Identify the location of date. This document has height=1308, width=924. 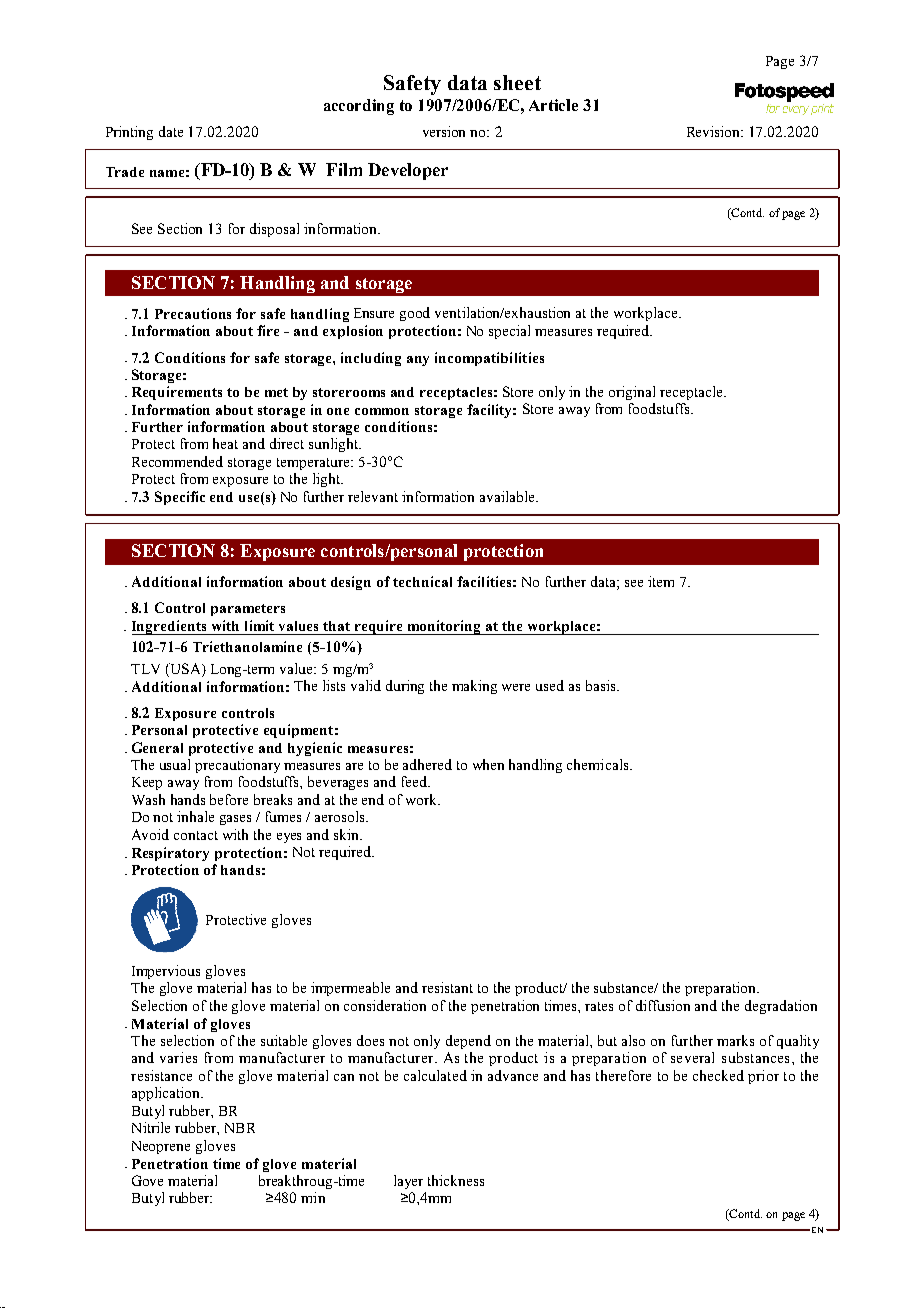
(171, 131).
